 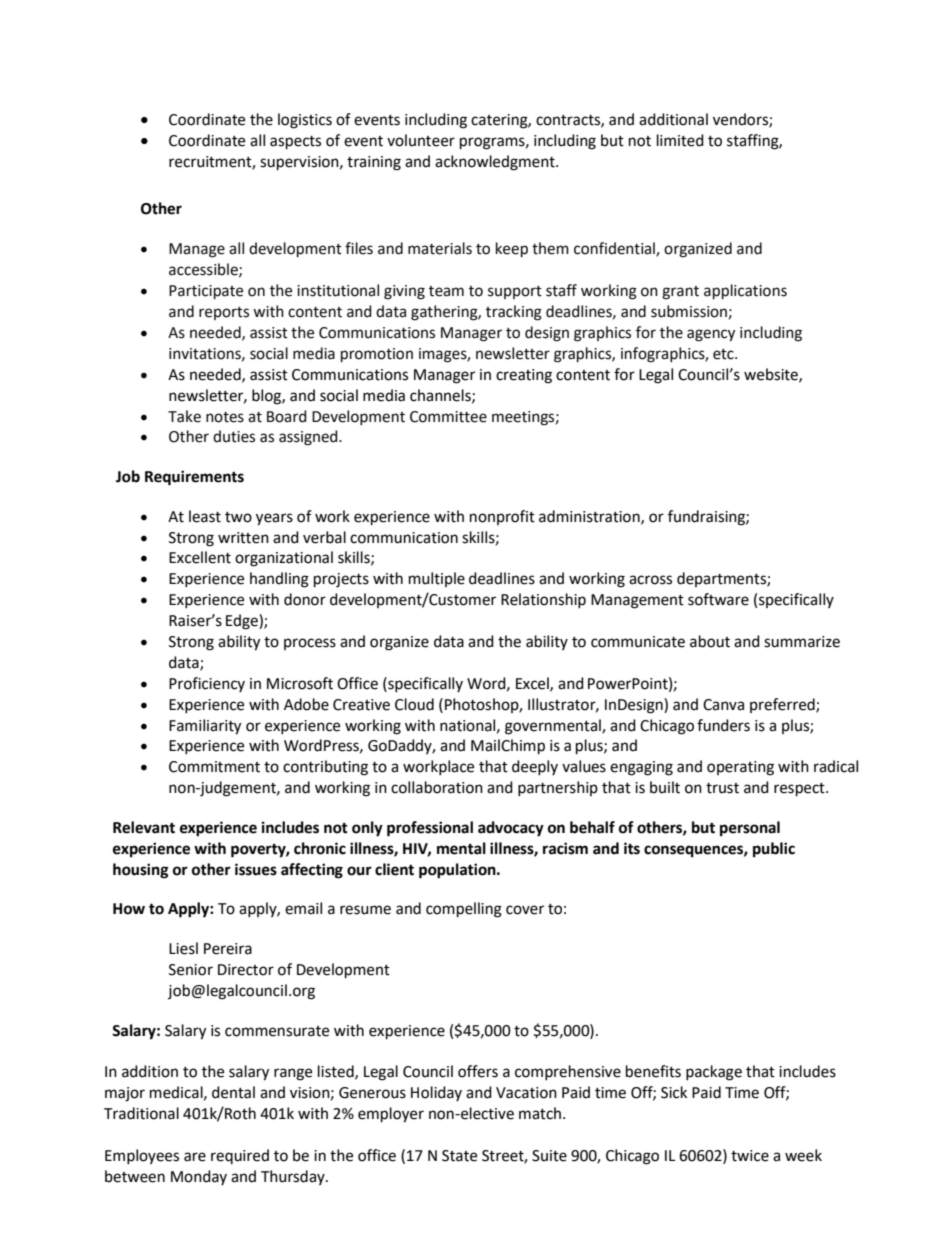 I want to click on about, so click(x=710, y=641).
